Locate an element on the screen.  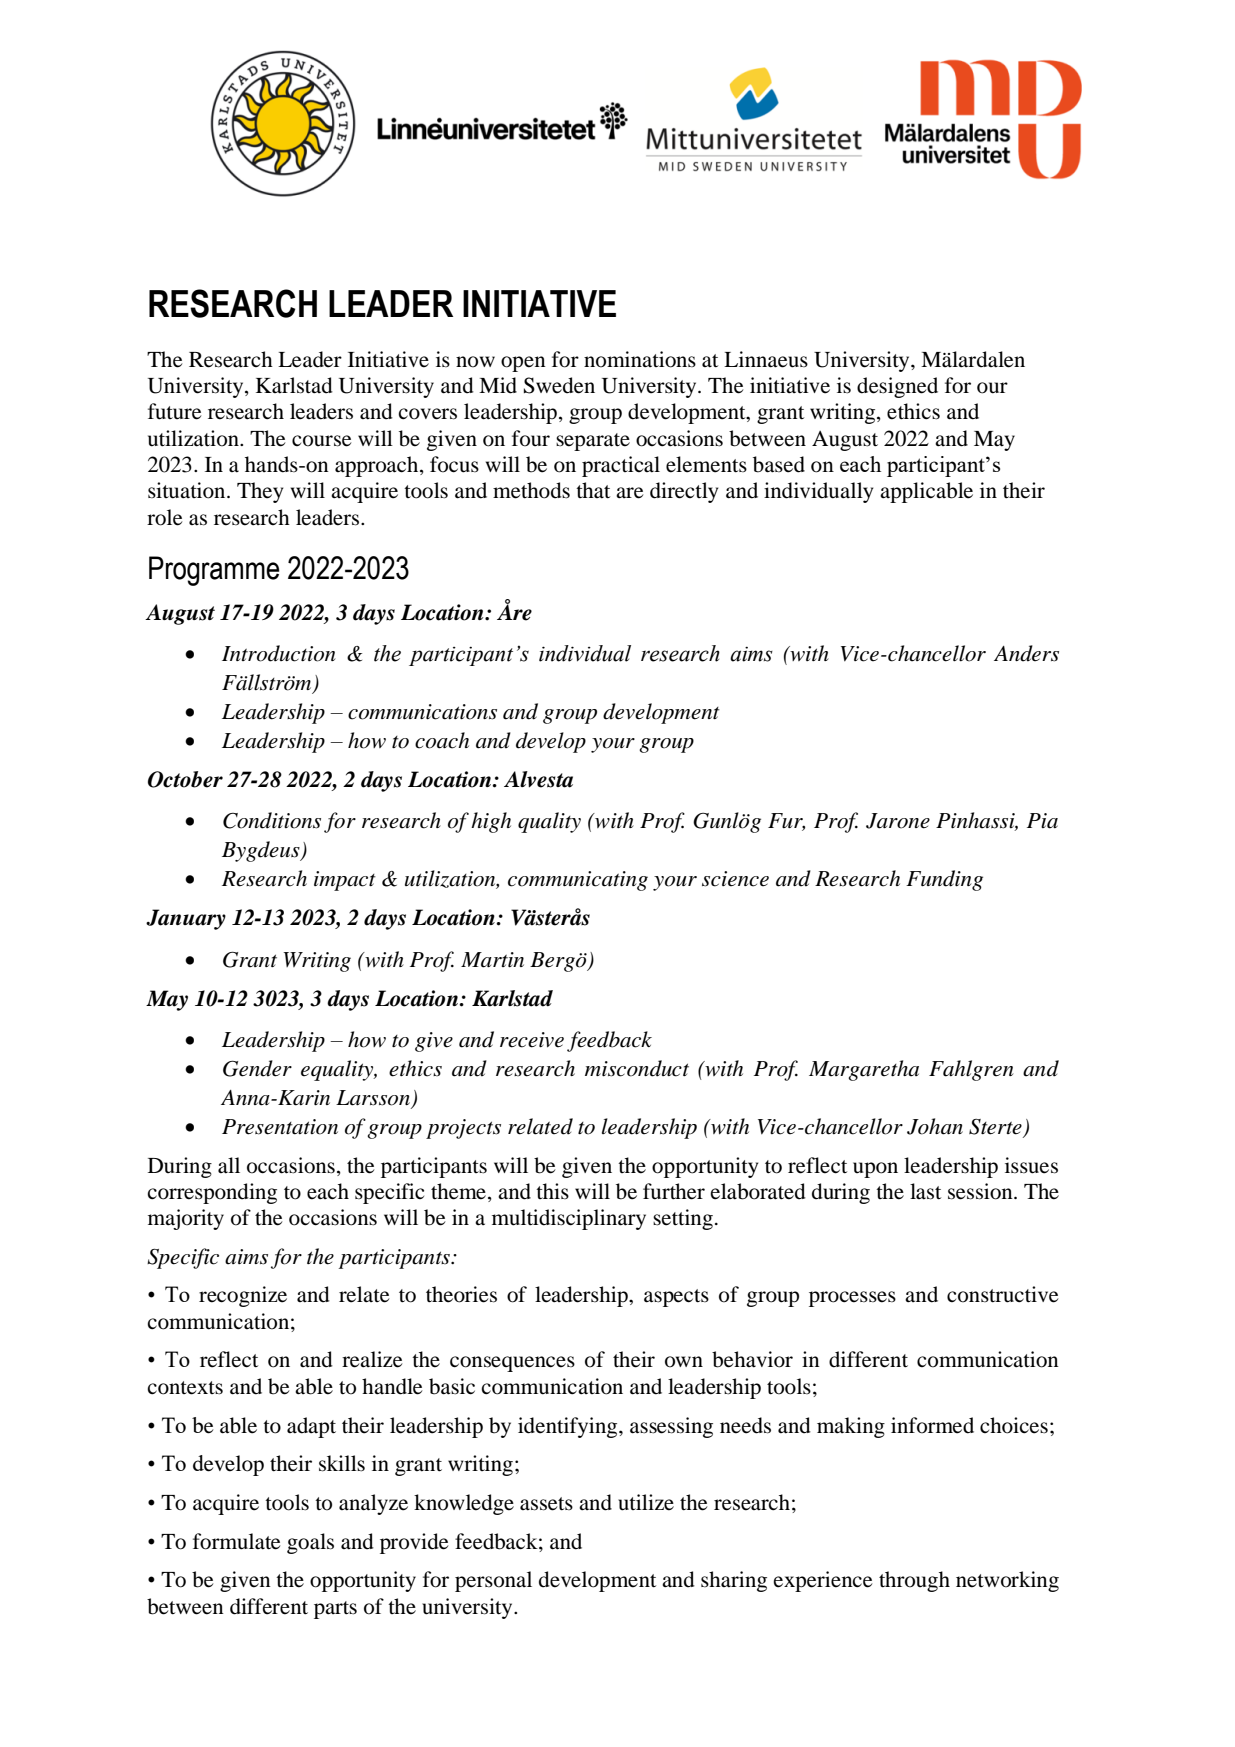
Introduction is located at coordinates (279, 653).
